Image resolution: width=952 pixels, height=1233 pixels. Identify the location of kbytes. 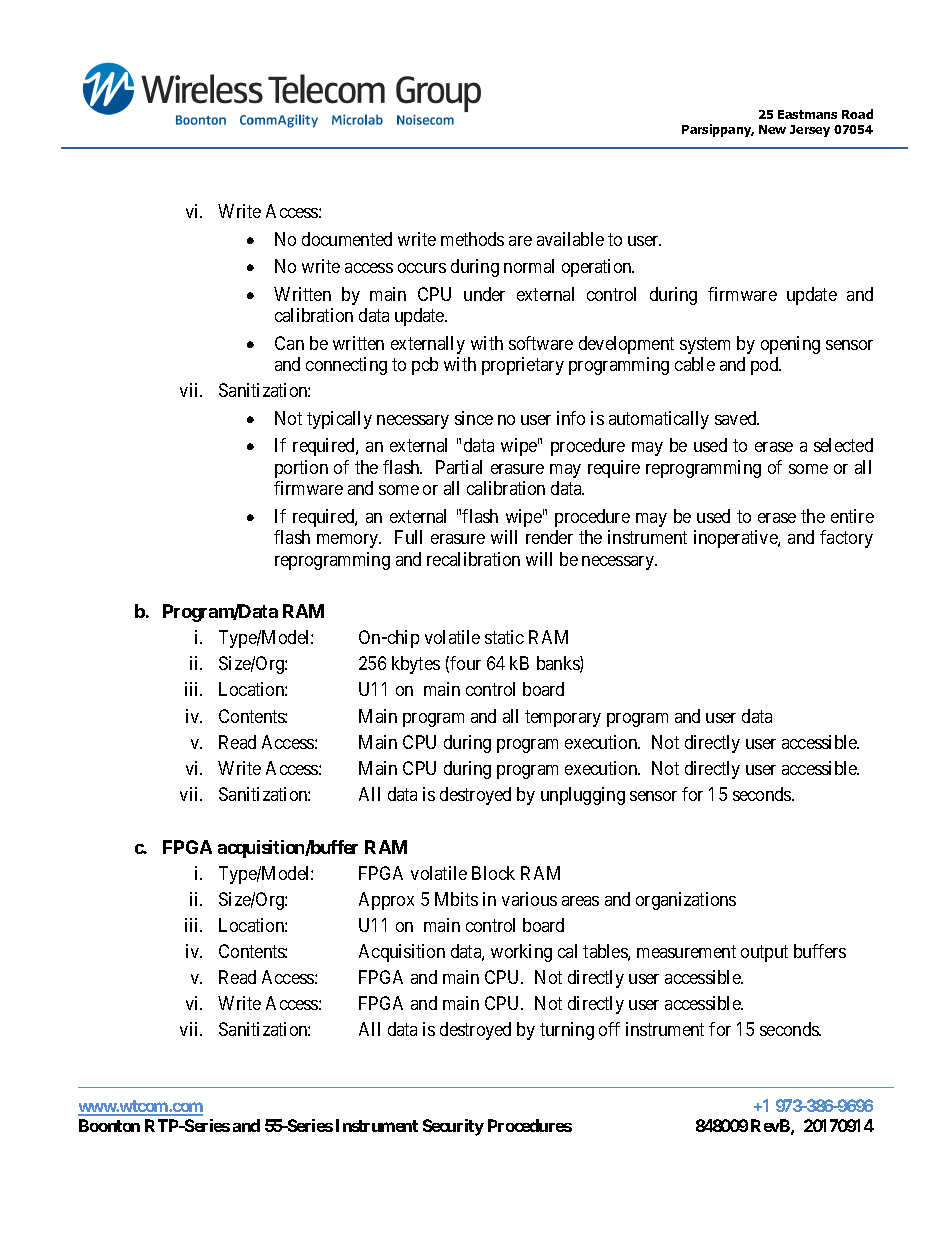
(416, 665).
